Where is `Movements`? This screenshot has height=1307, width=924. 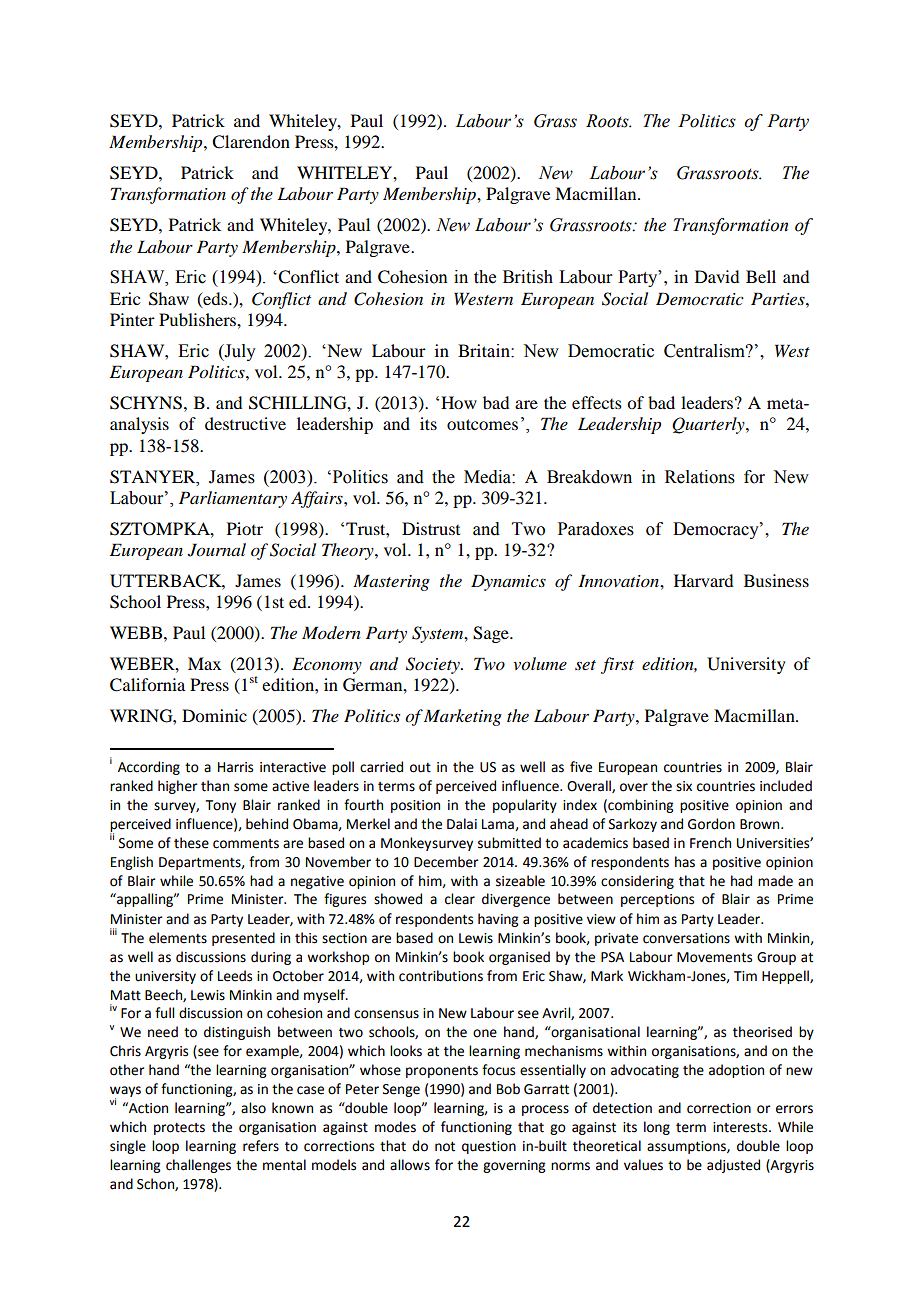
Movements is located at coordinates (714, 957).
